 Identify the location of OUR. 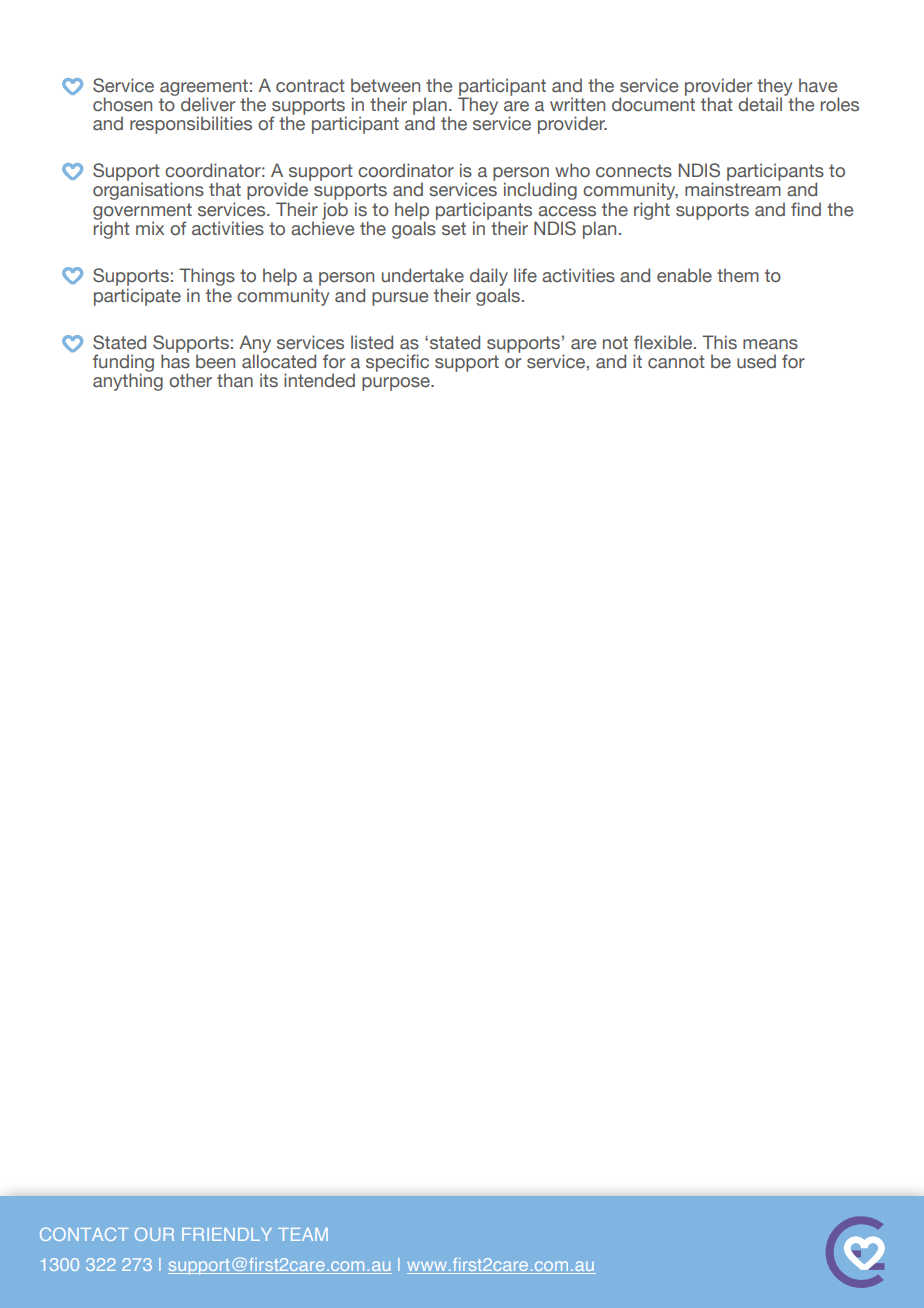
(154, 1234).
